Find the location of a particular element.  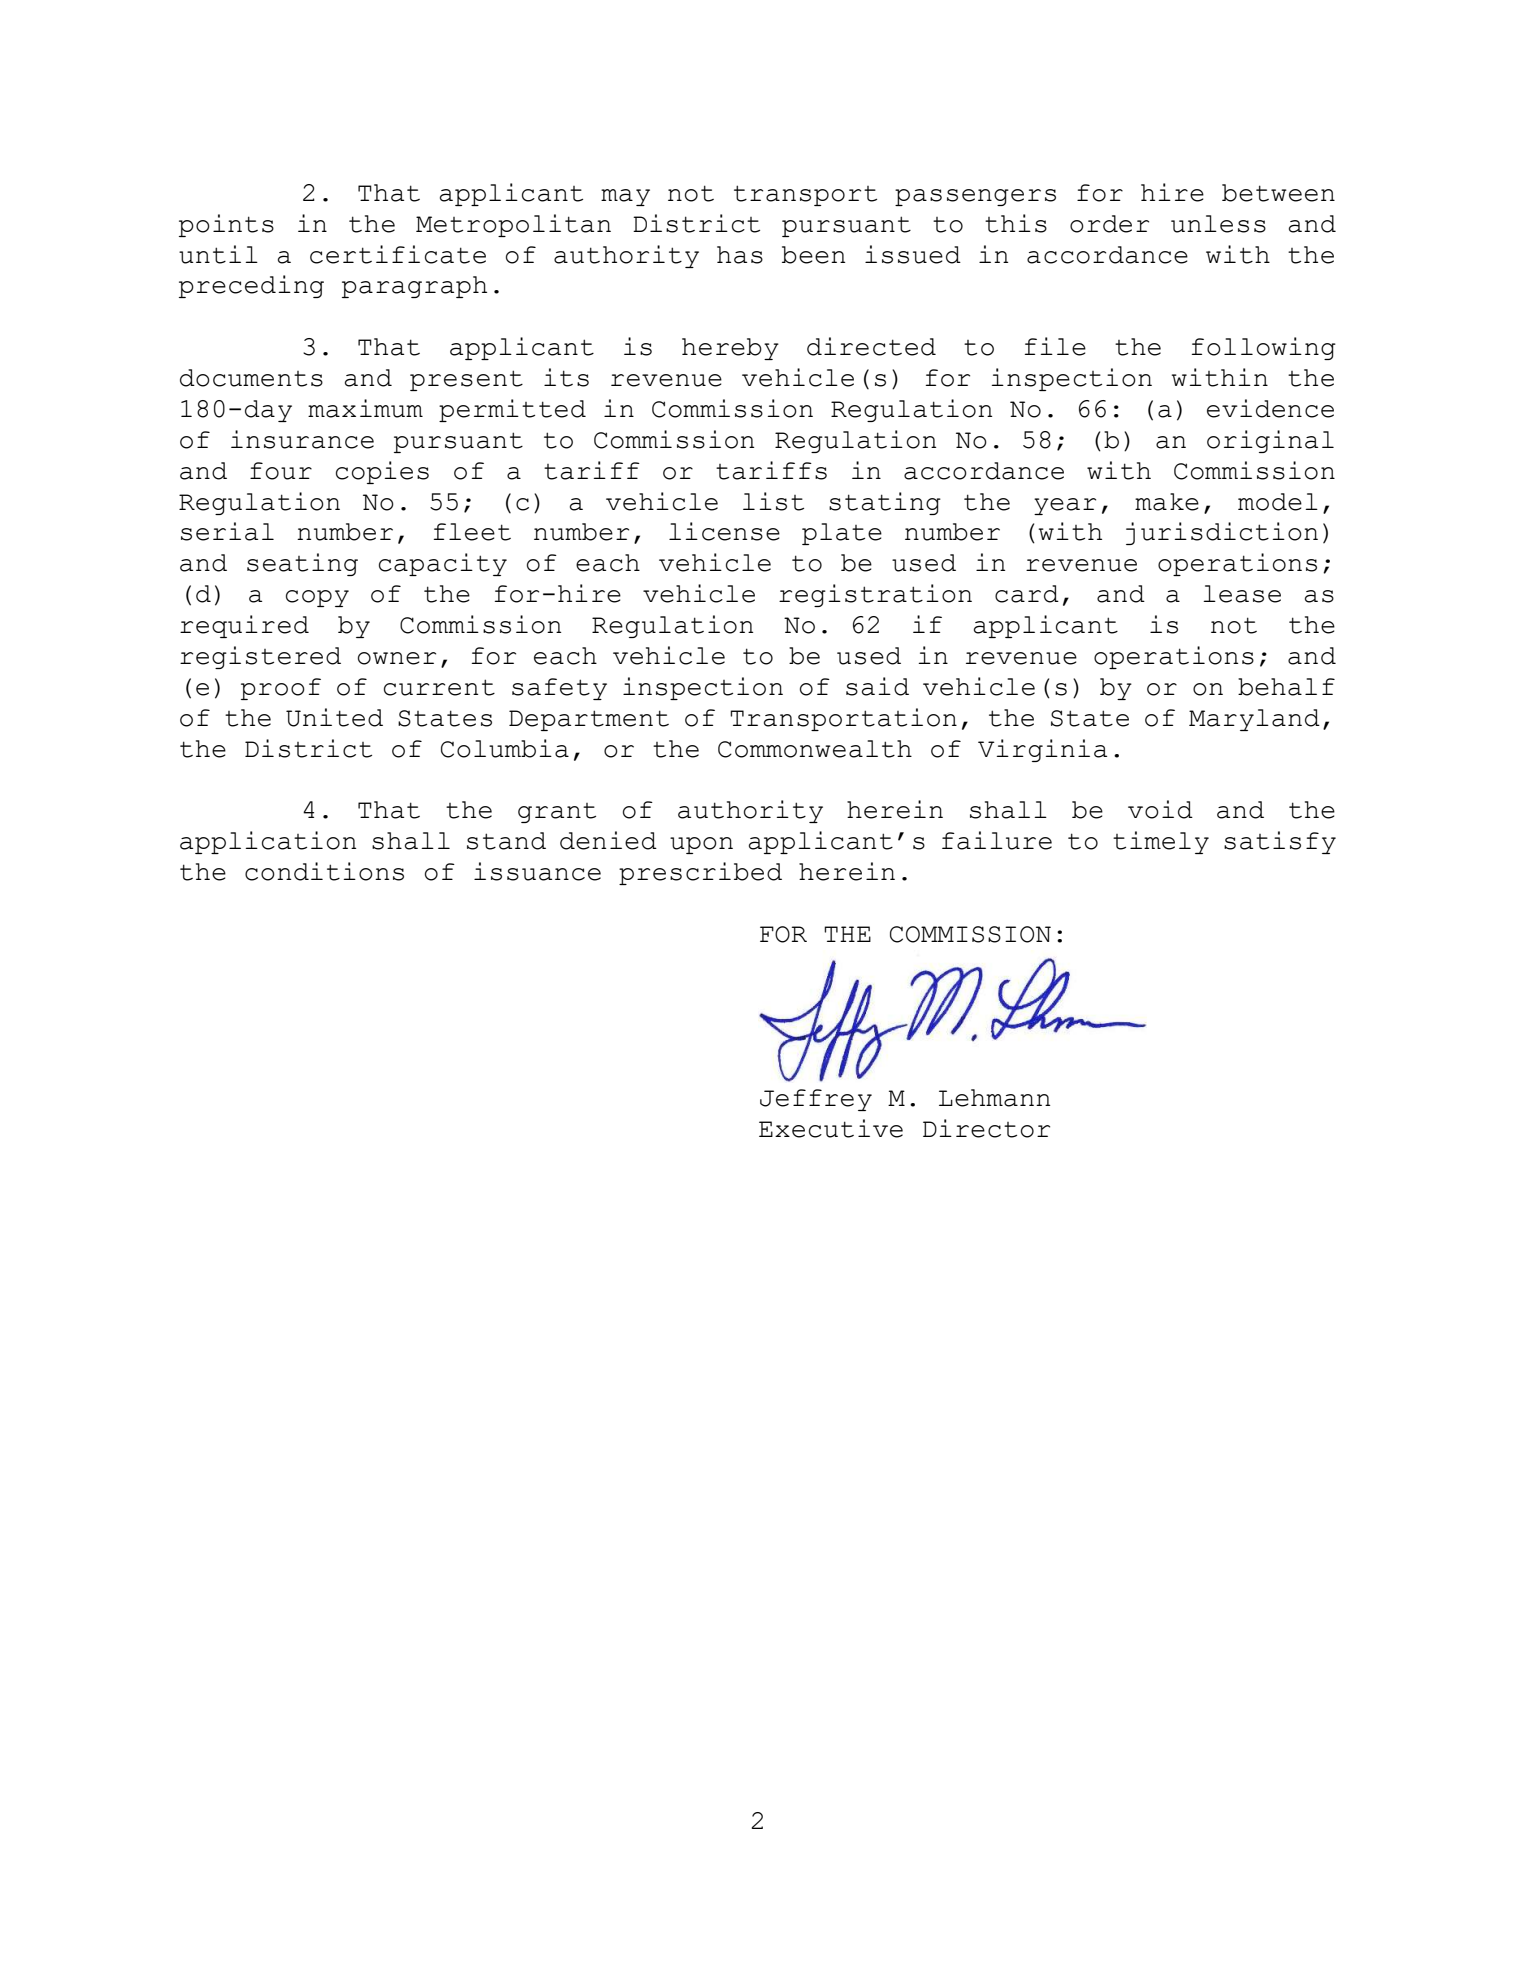

application is located at coordinates (268, 842).
